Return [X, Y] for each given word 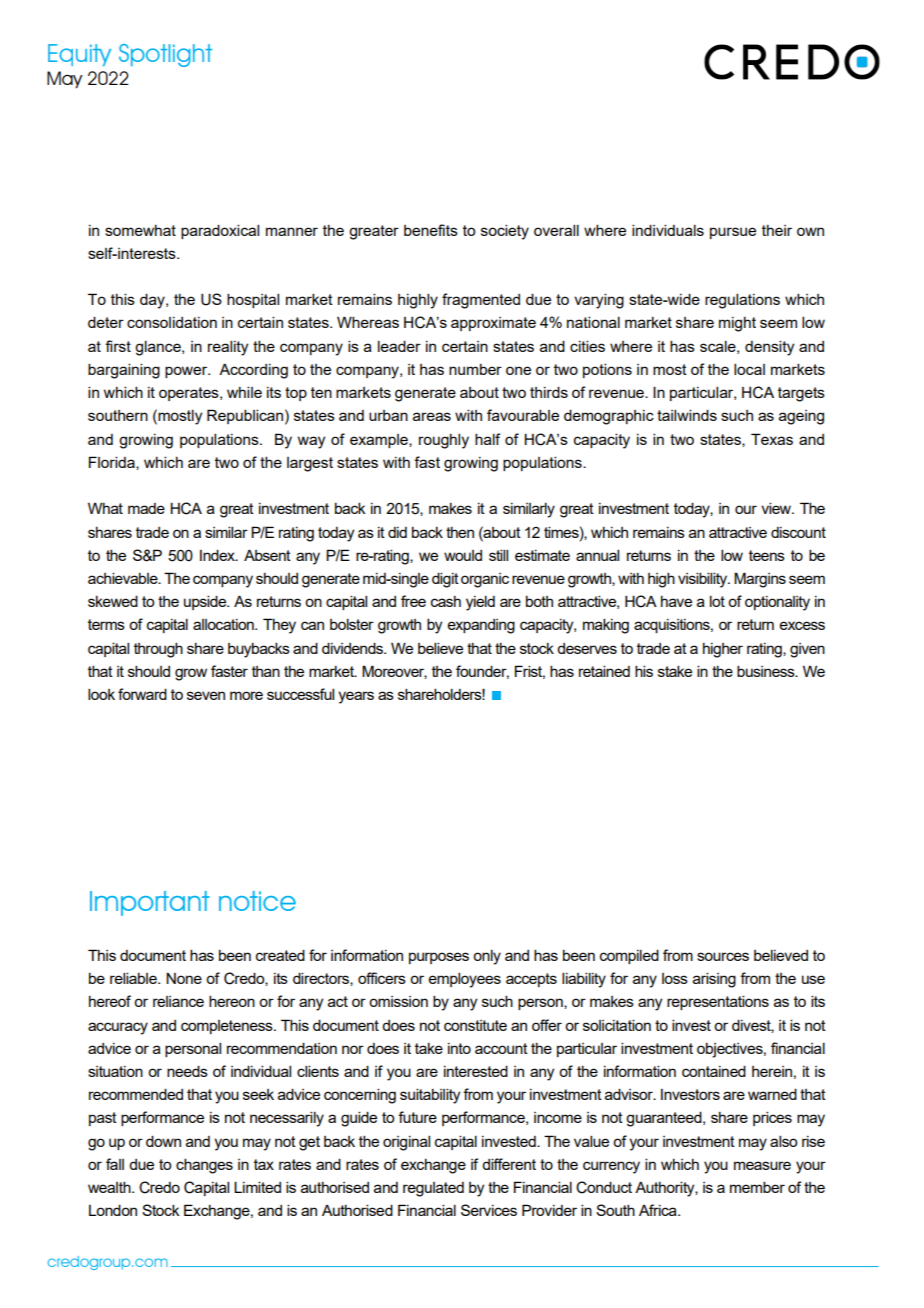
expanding [481, 626]
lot [717, 601]
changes [204, 1166]
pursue [733, 233]
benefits [431, 230]
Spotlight [165, 55]
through [158, 650]
